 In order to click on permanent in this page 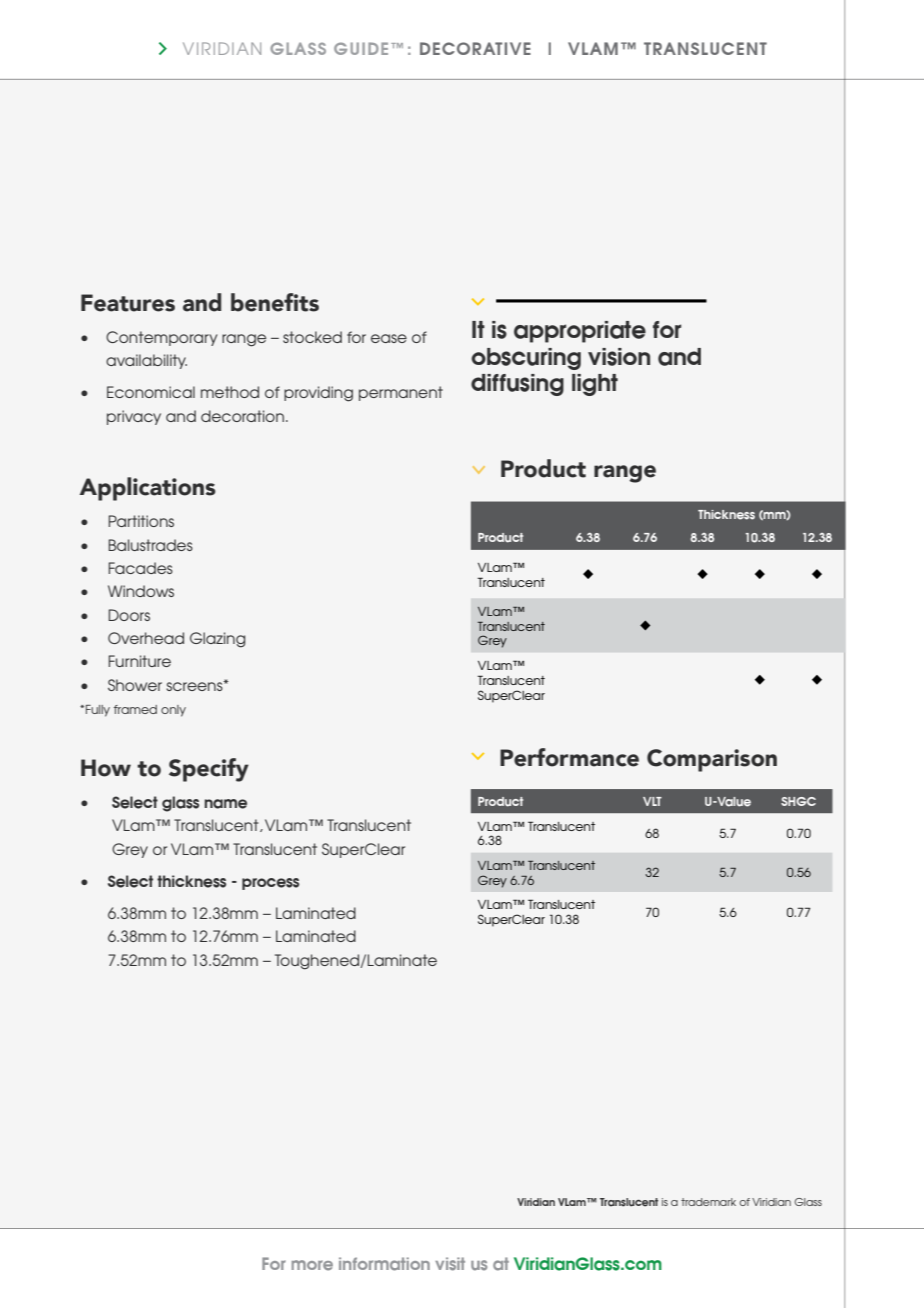, I will do `click(401, 393)`.
